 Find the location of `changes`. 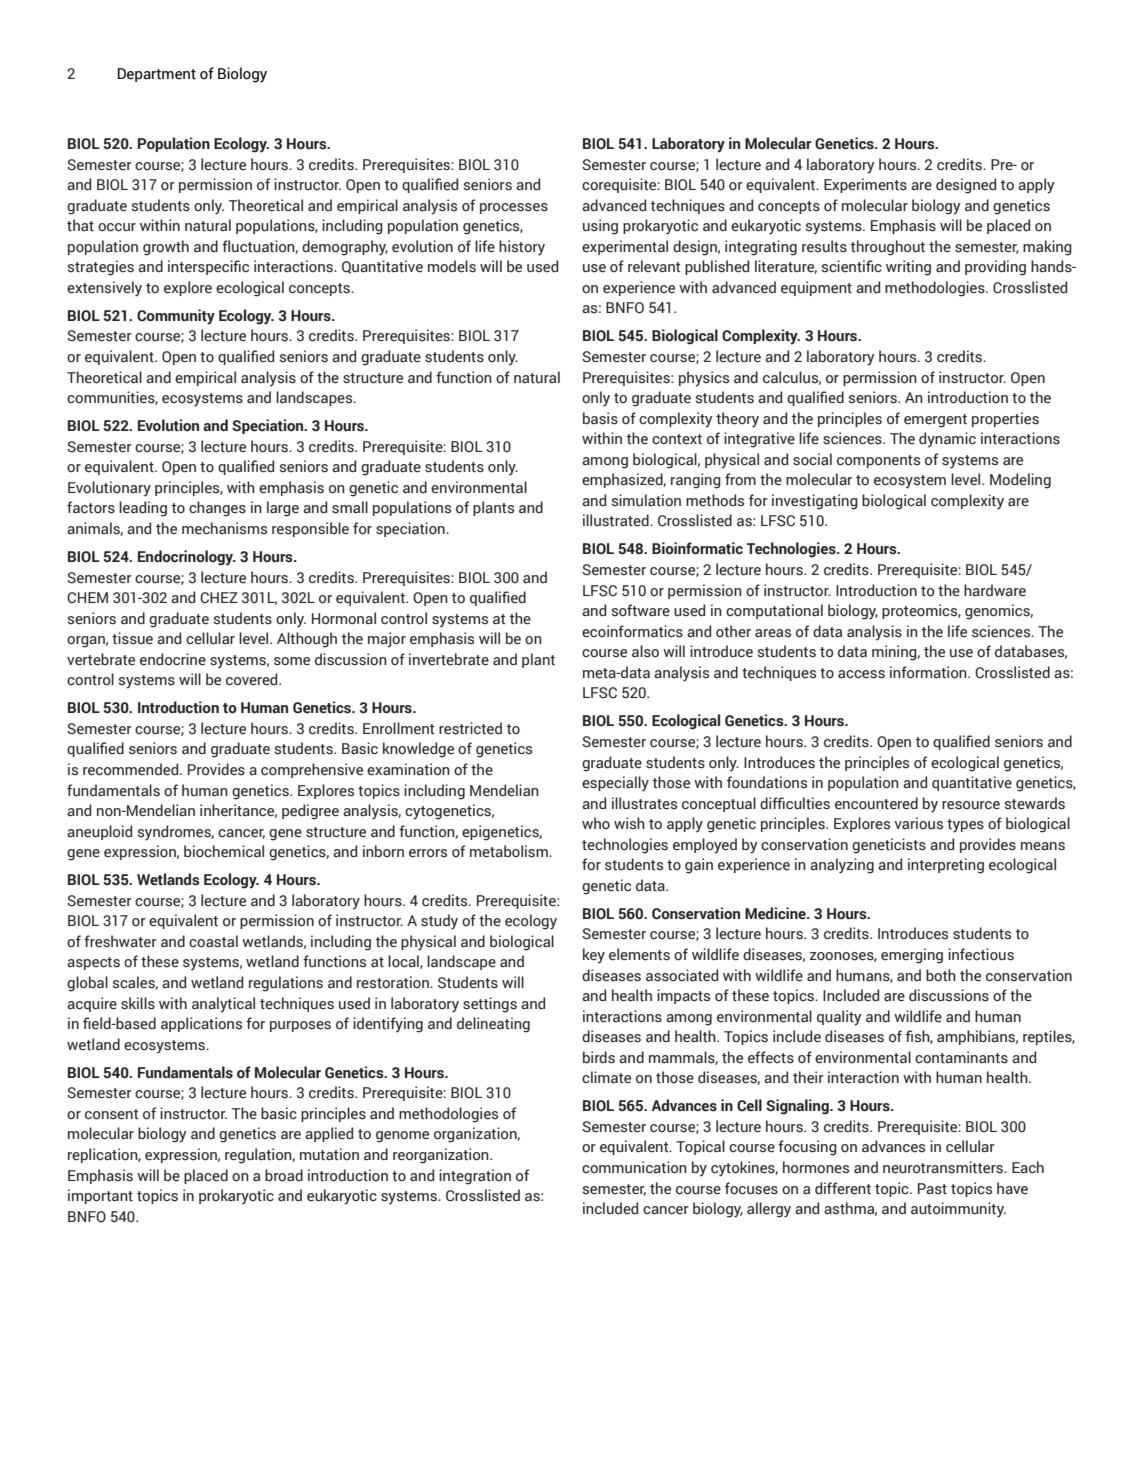

changes is located at coordinates (217, 509).
